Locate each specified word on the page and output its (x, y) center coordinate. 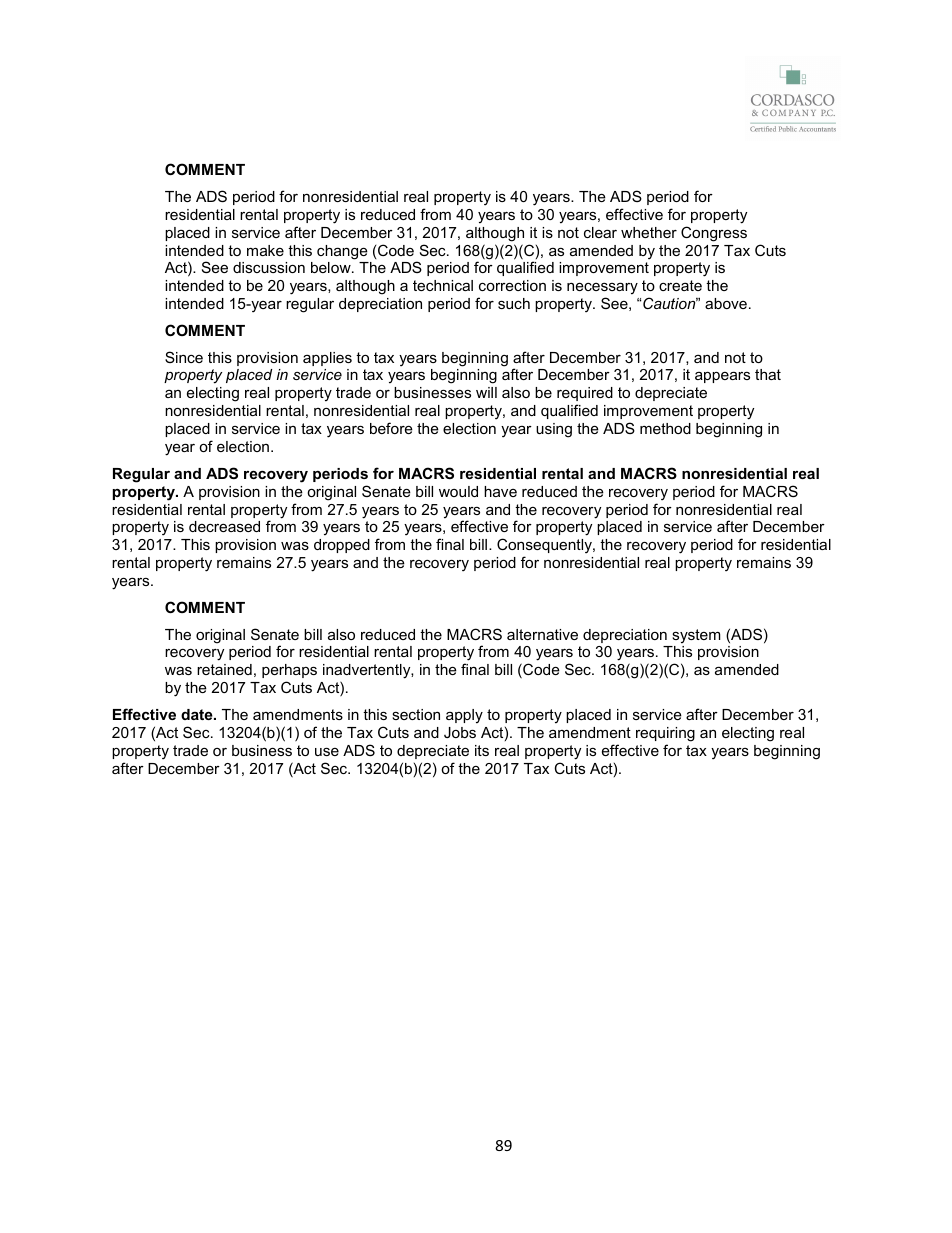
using (554, 430)
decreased (224, 526)
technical (443, 285)
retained (224, 669)
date (198, 714)
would (458, 491)
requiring (665, 734)
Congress (714, 234)
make (265, 250)
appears (722, 377)
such (514, 303)
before (391, 428)
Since (184, 357)
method (665, 428)
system (696, 636)
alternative (542, 634)
